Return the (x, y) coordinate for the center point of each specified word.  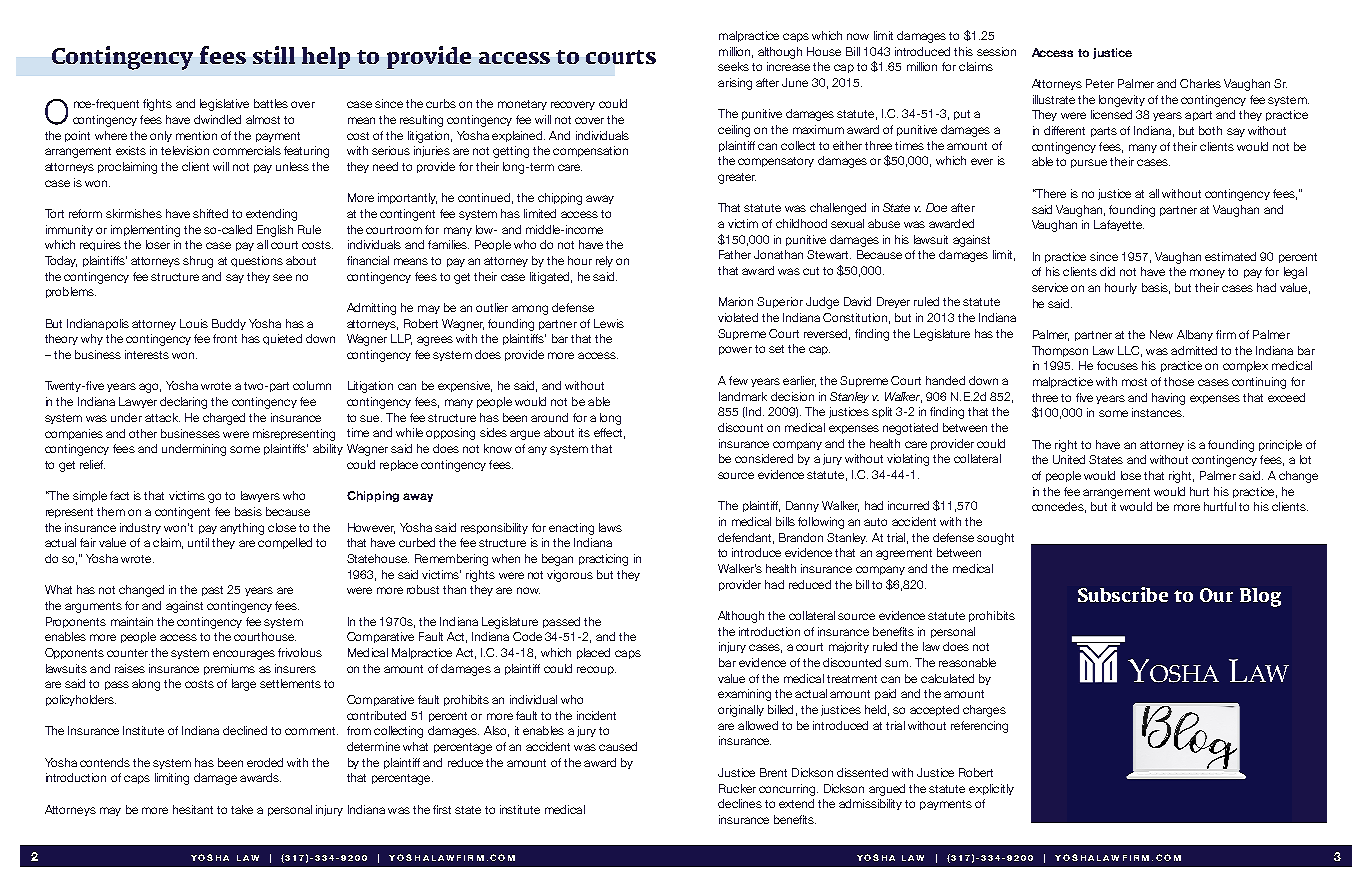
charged (224, 419)
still (274, 55)
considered (764, 458)
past (212, 591)
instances (1158, 412)
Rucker (737, 788)
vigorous (570, 576)
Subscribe (1123, 594)
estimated (1230, 256)
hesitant (193, 809)
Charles (1200, 83)
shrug (198, 262)
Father (735, 254)
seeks (733, 66)
